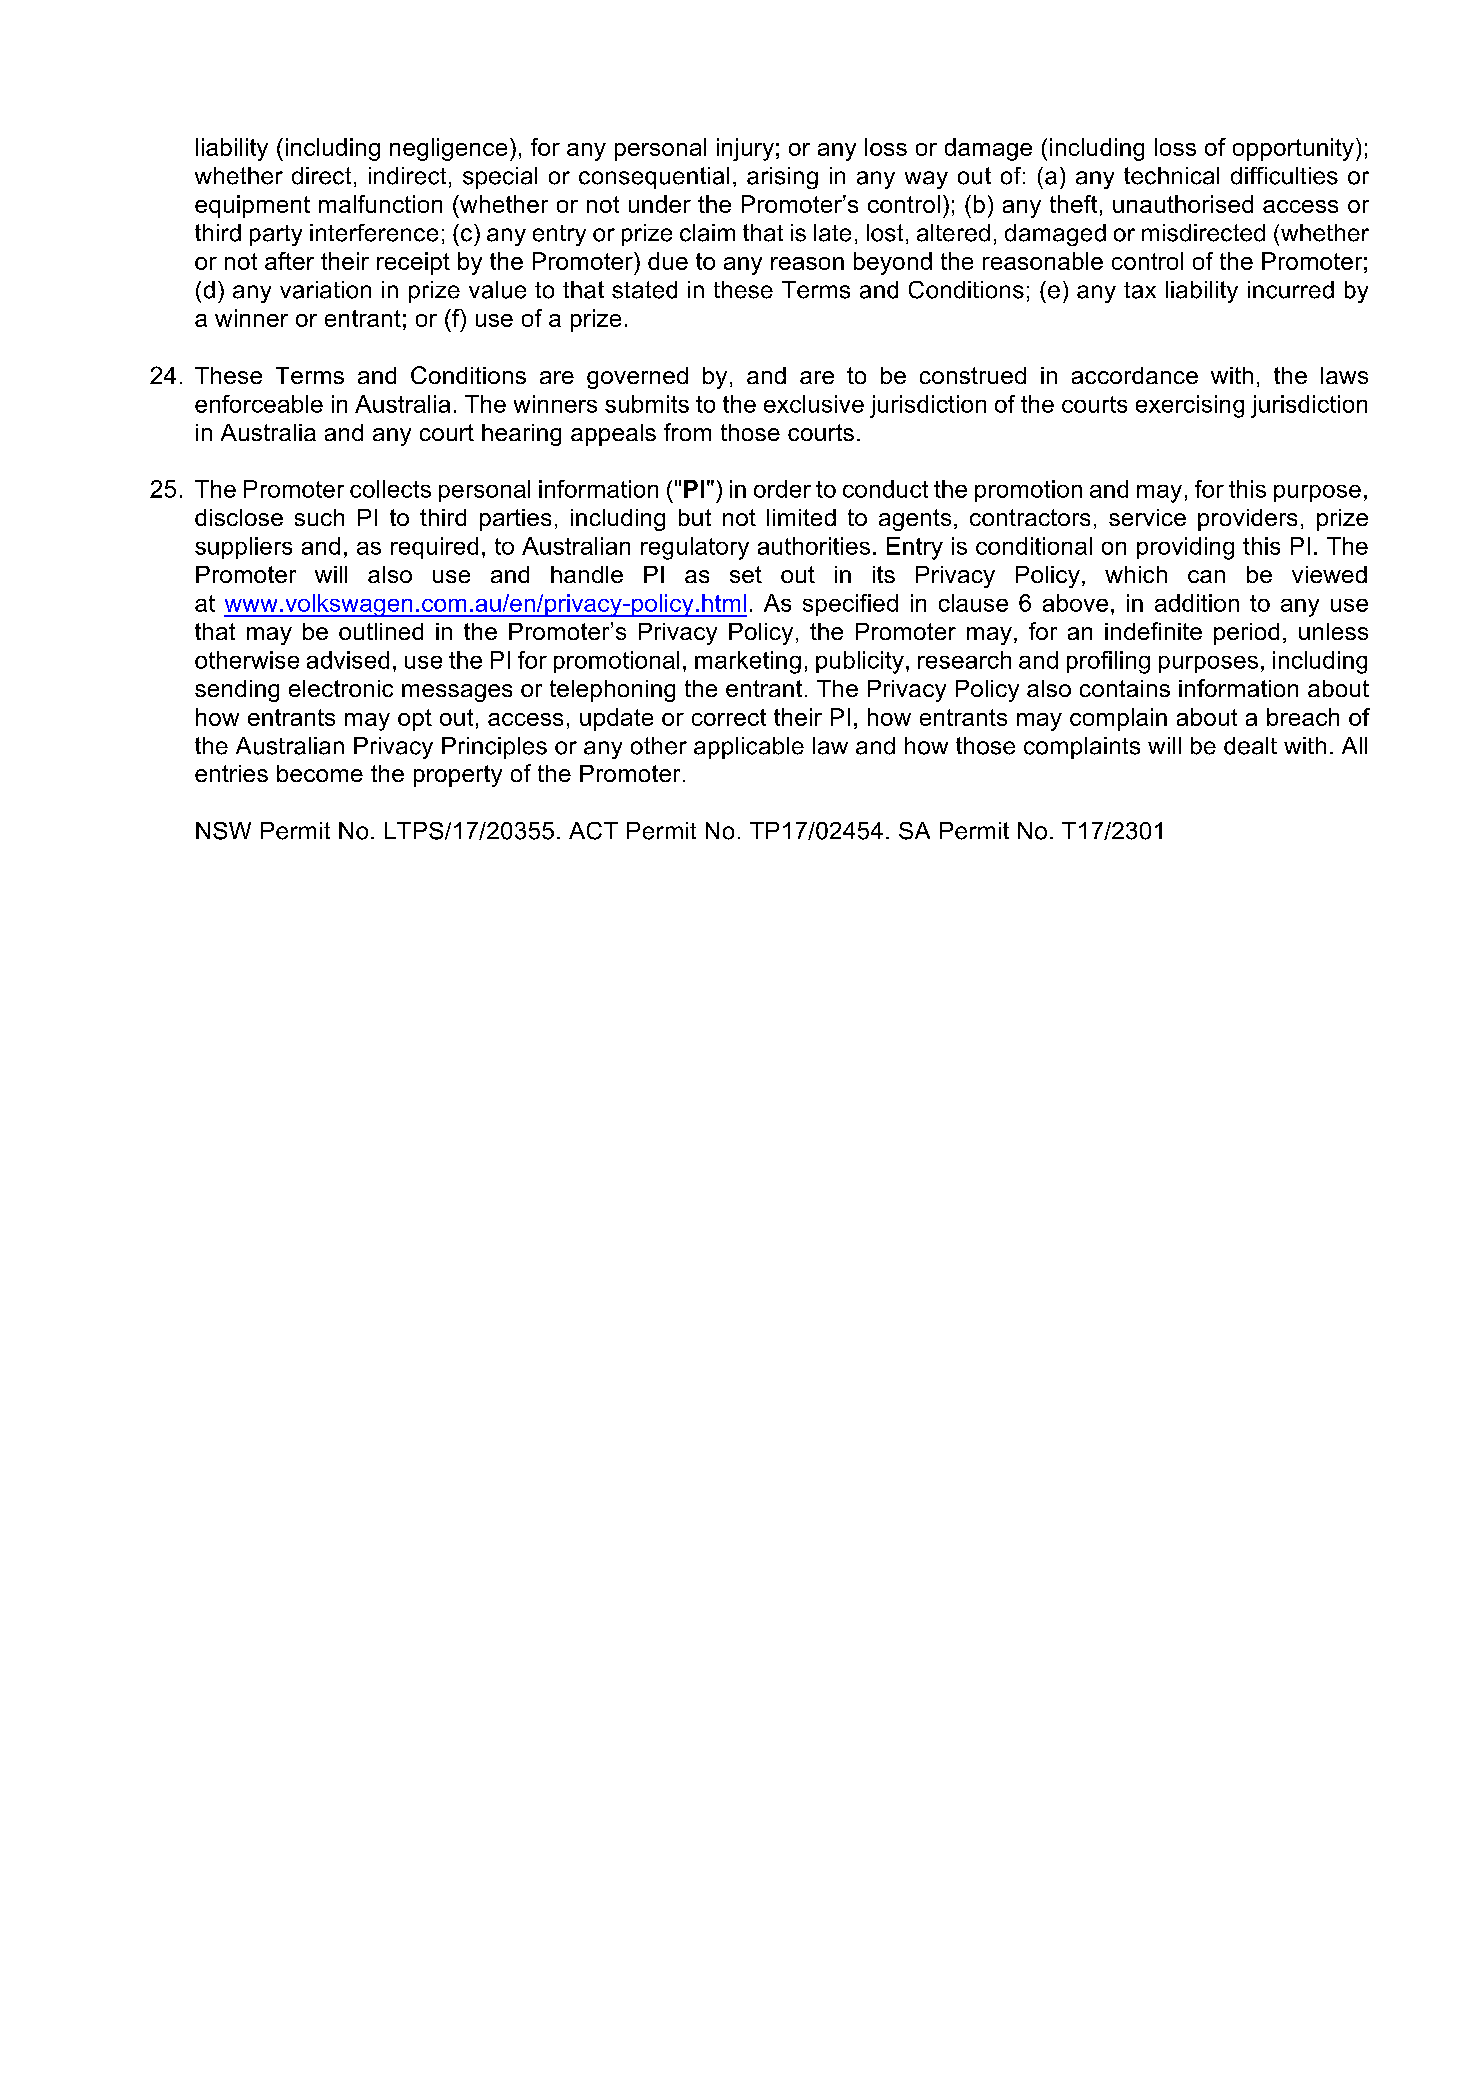 Image resolution: width=1474 pixels, height=2085 pixels. Describe the element at coordinates (1291, 290) in the image. I see `incurred` at that location.
